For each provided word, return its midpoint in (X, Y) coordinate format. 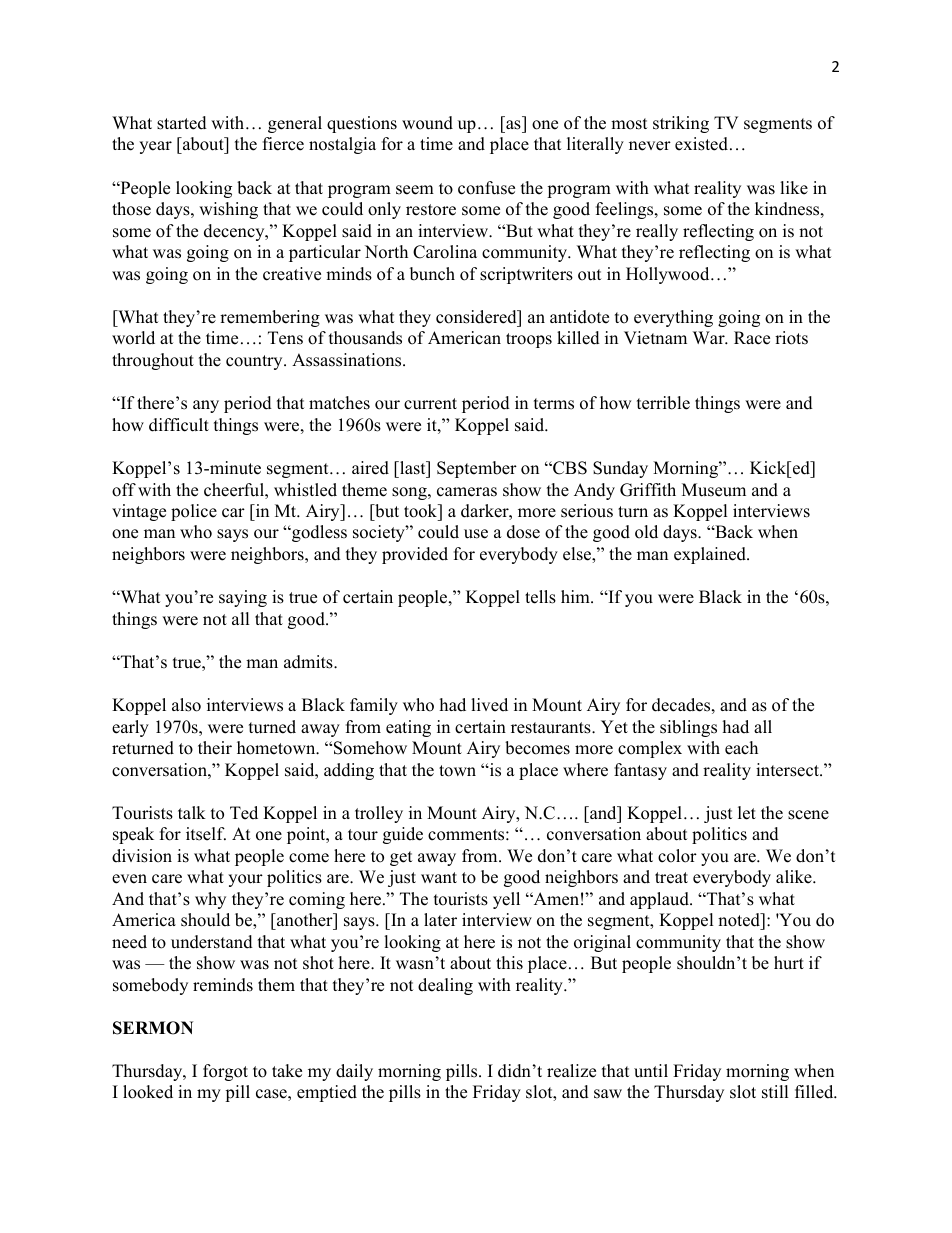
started (182, 123)
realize (571, 1071)
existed (701, 144)
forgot (225, 1072)
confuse (486, 188)
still (775, 1092)
